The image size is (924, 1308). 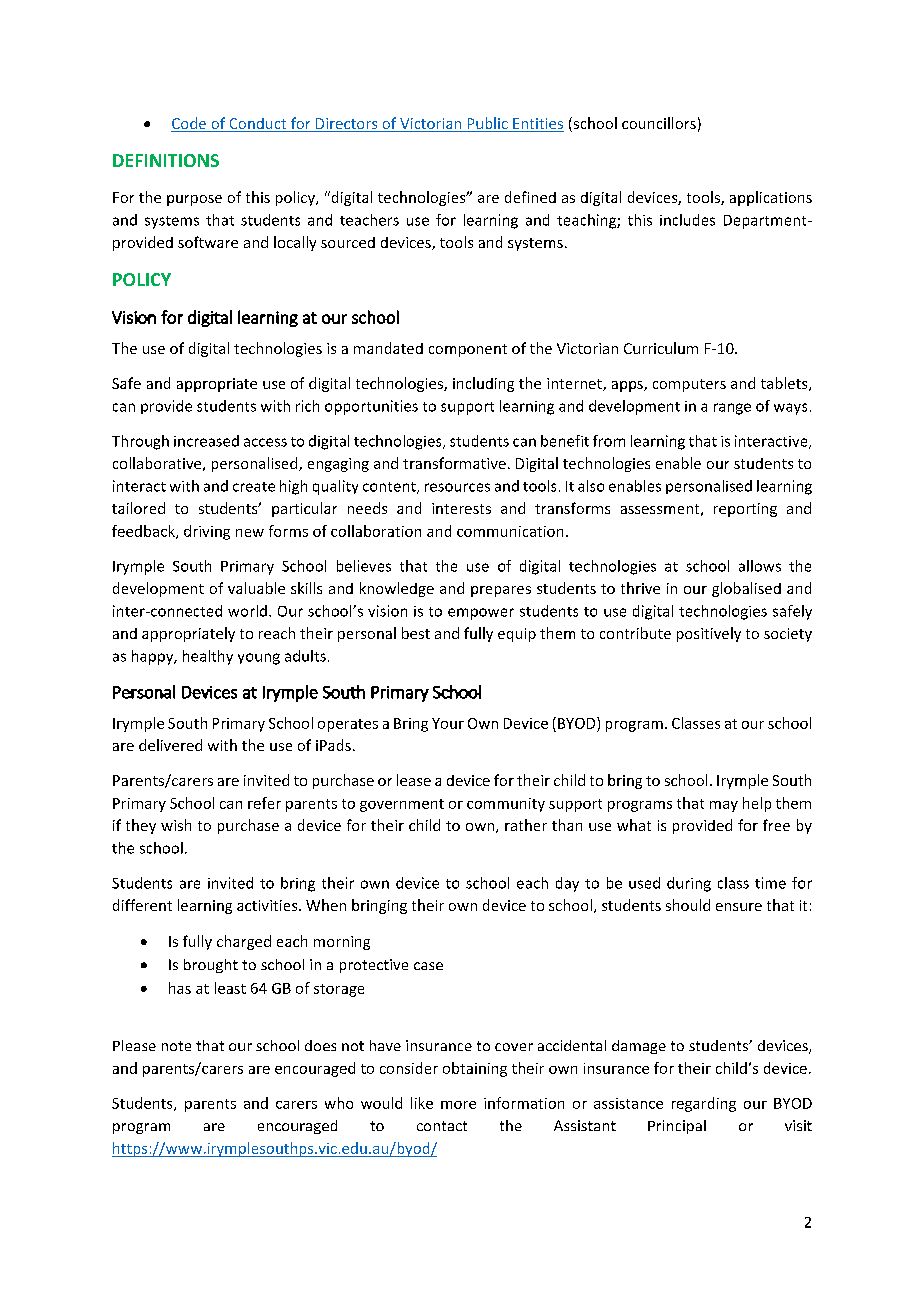 I want to click on more, so click(x=458, y=1105).
